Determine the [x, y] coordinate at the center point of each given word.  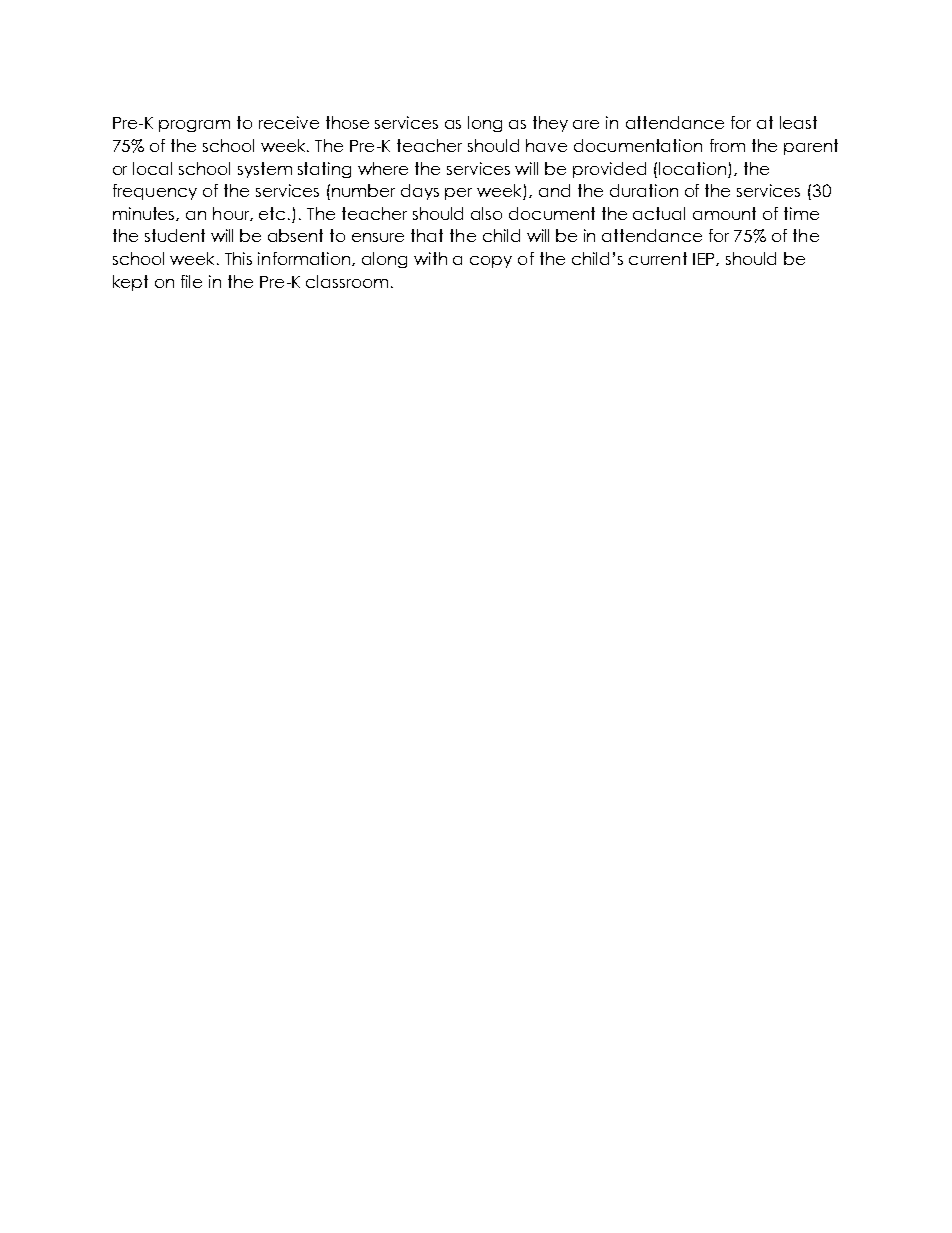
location [692, 168]
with [430, 258]
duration [644, 190]
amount [724, 213]
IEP [705, 259]
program [194, 126]
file [191, 281]
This [238, 258]
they [550, 124]
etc [274, 213]
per [458, 194]
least [798, 122]
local [152, 168]
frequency [155, 192]
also [486, 213]
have [546, 145]
